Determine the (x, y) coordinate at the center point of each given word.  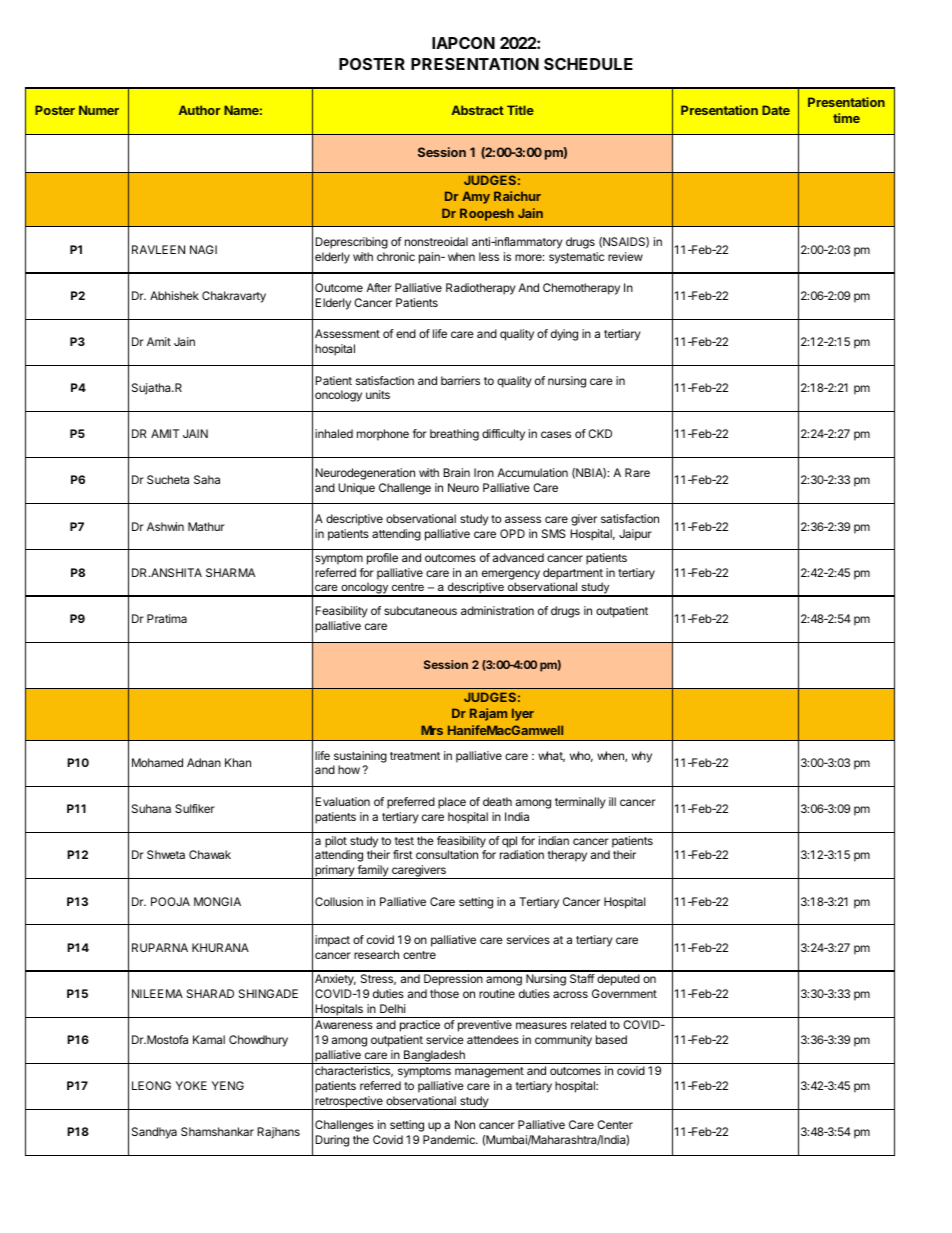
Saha (207, 479)
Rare (637, 472)
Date (776, 110)
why (642, 757)
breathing (454, 435)
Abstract (478, 110)
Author (199, 110)
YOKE (191, 1085)
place (452, 803)
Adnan (204, 762)
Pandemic (450, 1139)
